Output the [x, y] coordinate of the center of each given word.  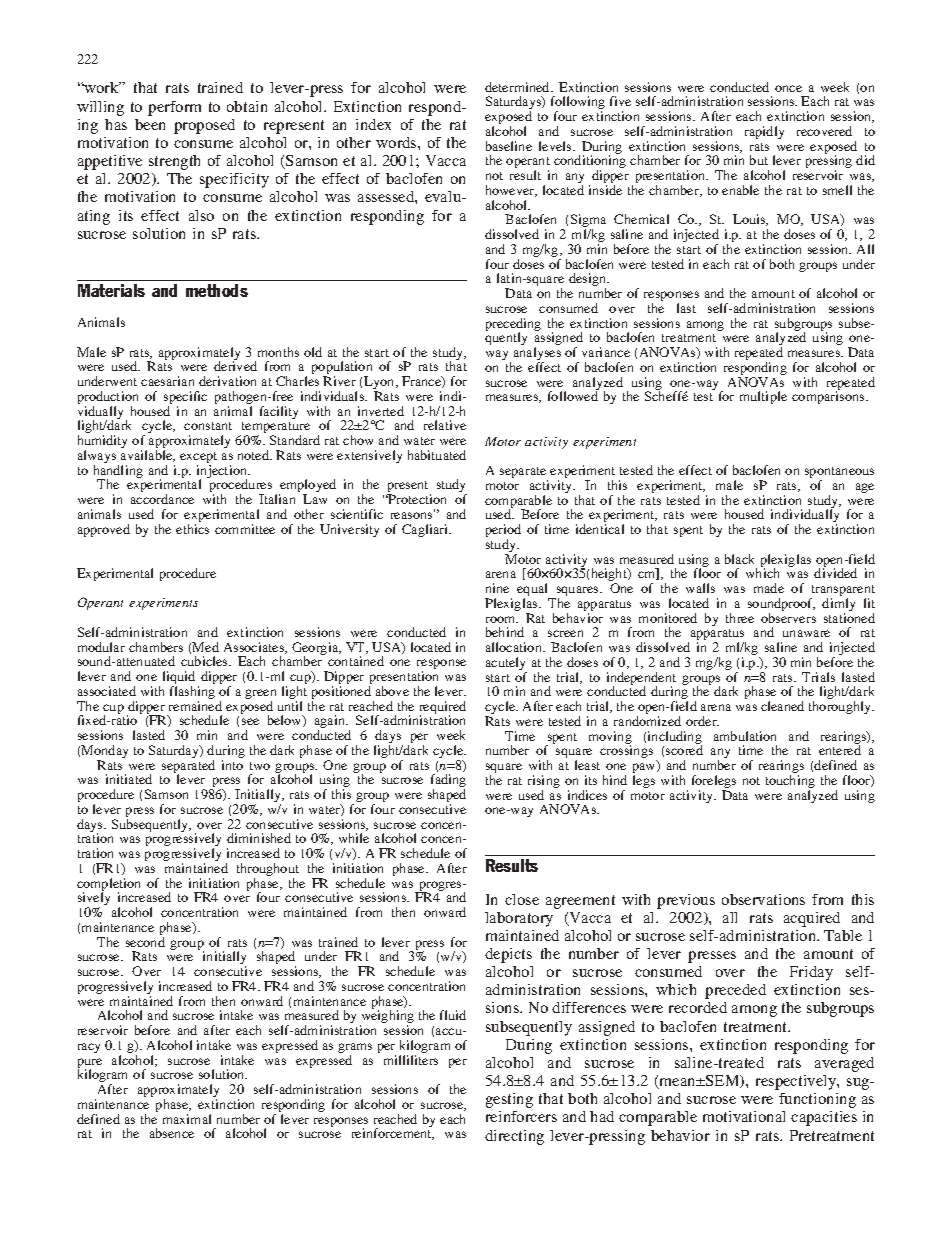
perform [174, 108]
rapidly [764, 132]
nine [497, 588]
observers [788, 618]
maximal [187, 1119]
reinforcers [521, 1116]
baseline [509, 146]
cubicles [205, 661]
